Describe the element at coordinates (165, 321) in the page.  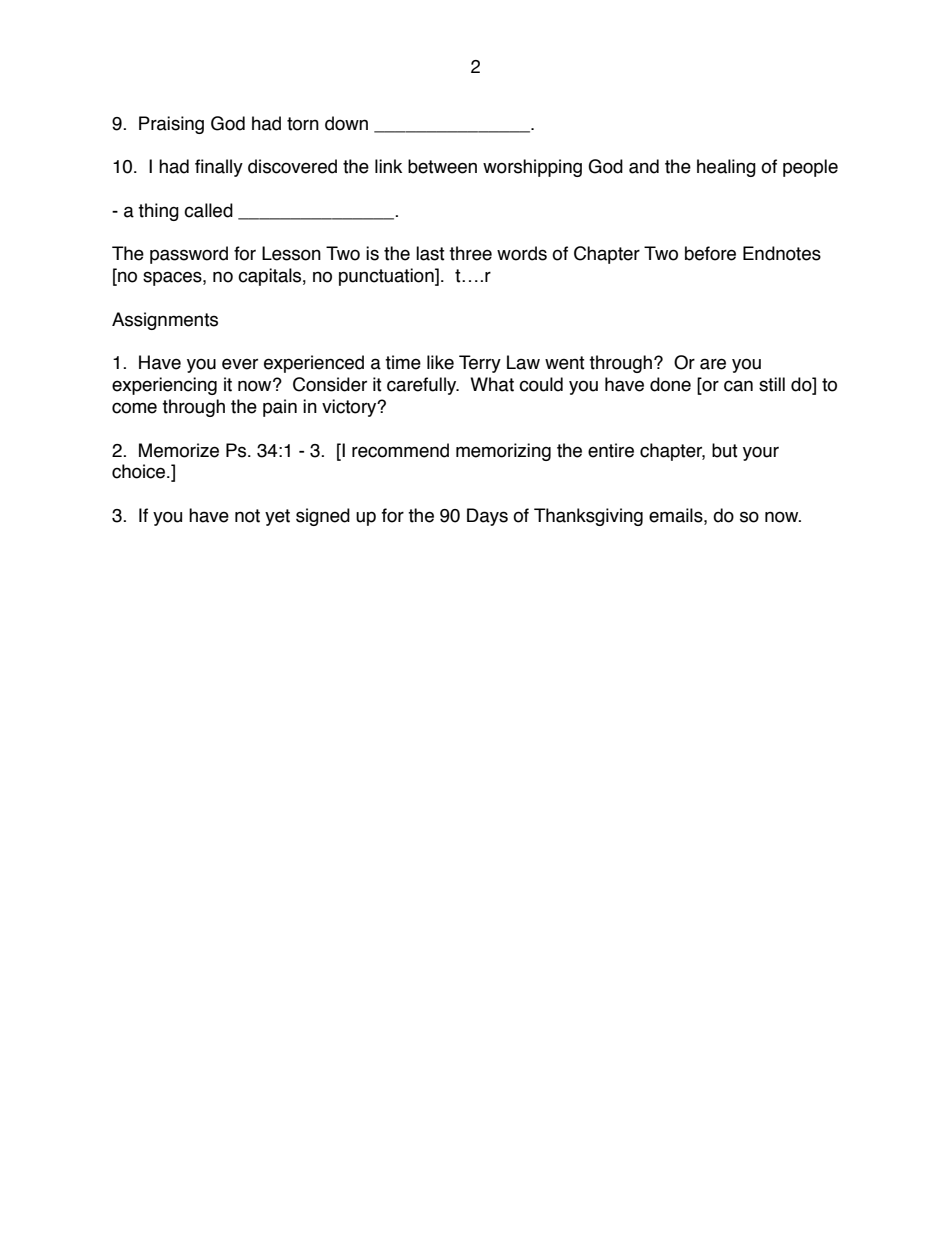
I see `Assignments` at that location.
